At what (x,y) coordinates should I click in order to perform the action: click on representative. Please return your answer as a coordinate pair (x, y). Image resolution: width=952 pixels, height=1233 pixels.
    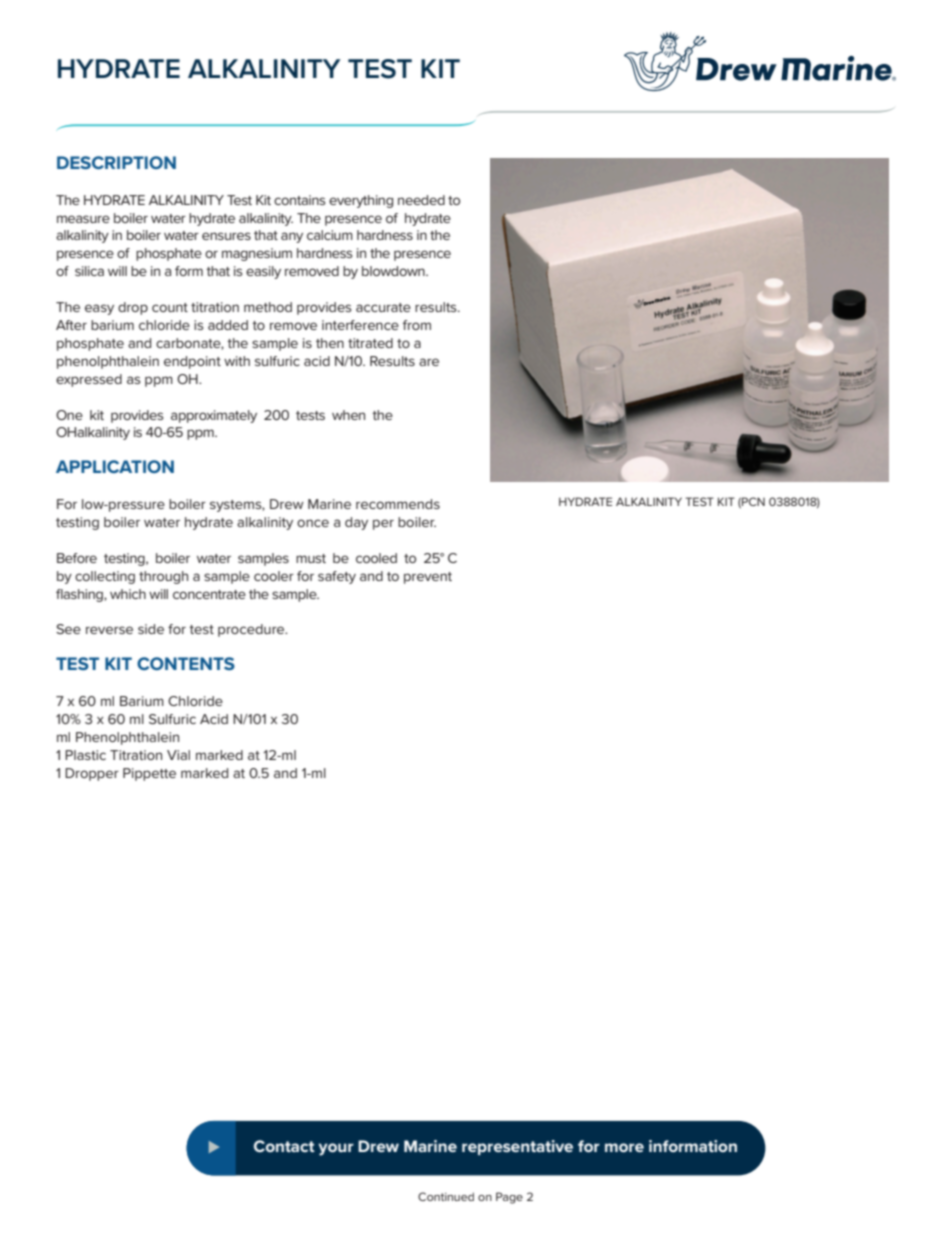
    Looking at the image, I should click on (517, 1147).
